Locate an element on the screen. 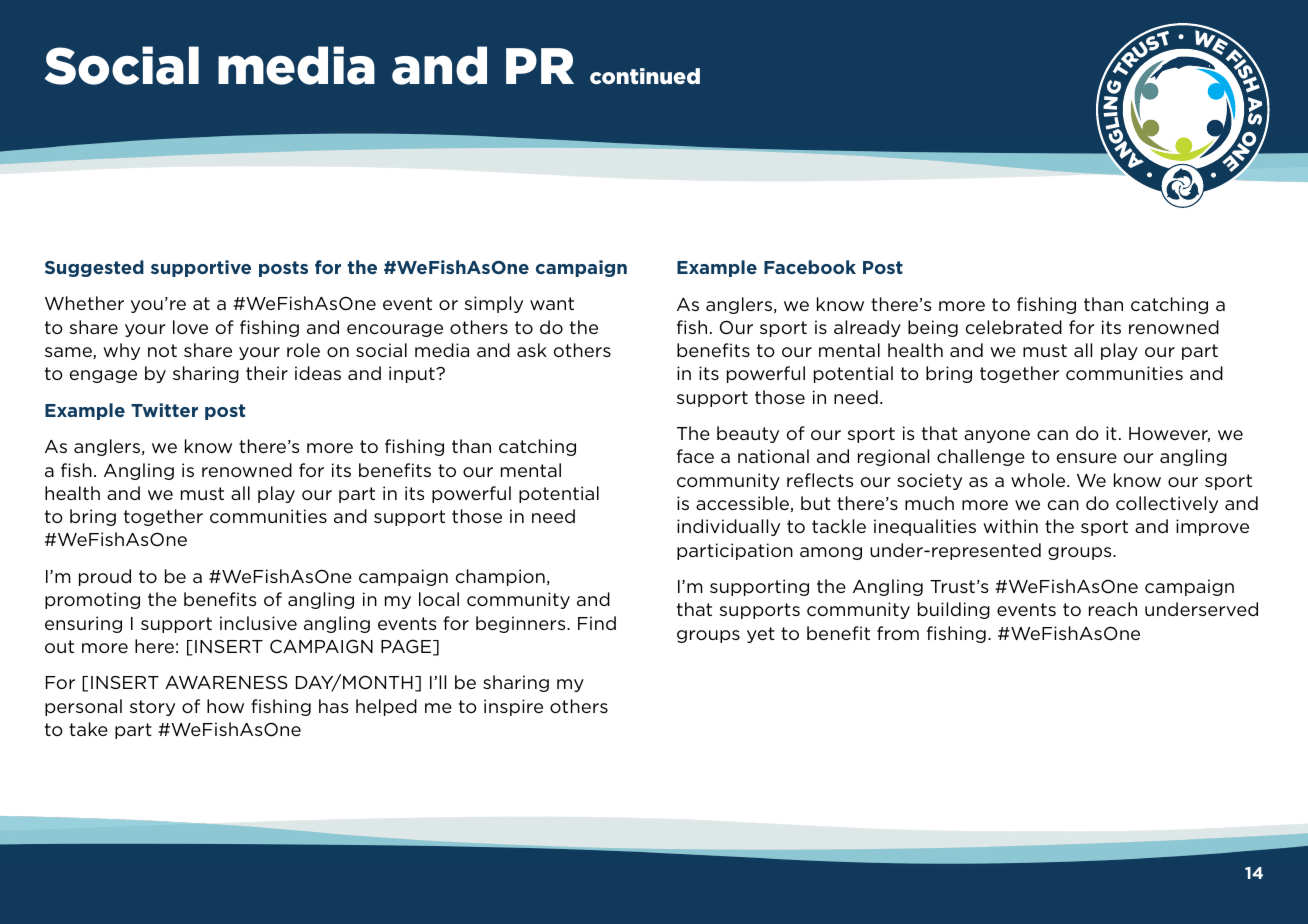 This screenshot has width=1308, height=924. story is located at coordinates (152, 708).
